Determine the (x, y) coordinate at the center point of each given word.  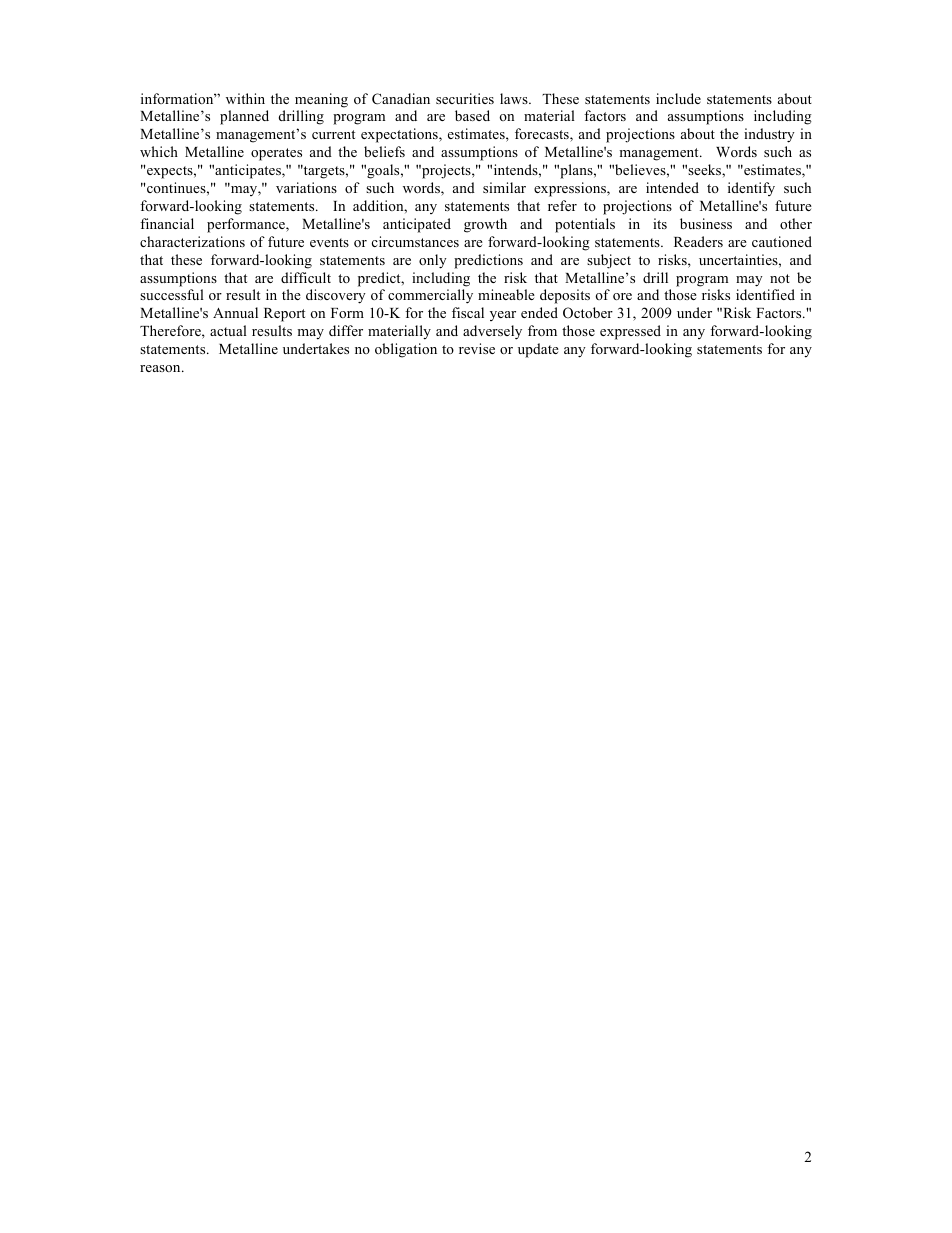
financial (167, 223)
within (245, 98)
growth (485, 225)
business (706, 223)
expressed (630, 332)
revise (477, 348)
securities (465, 98)
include (678, 98)
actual (228, 330)
